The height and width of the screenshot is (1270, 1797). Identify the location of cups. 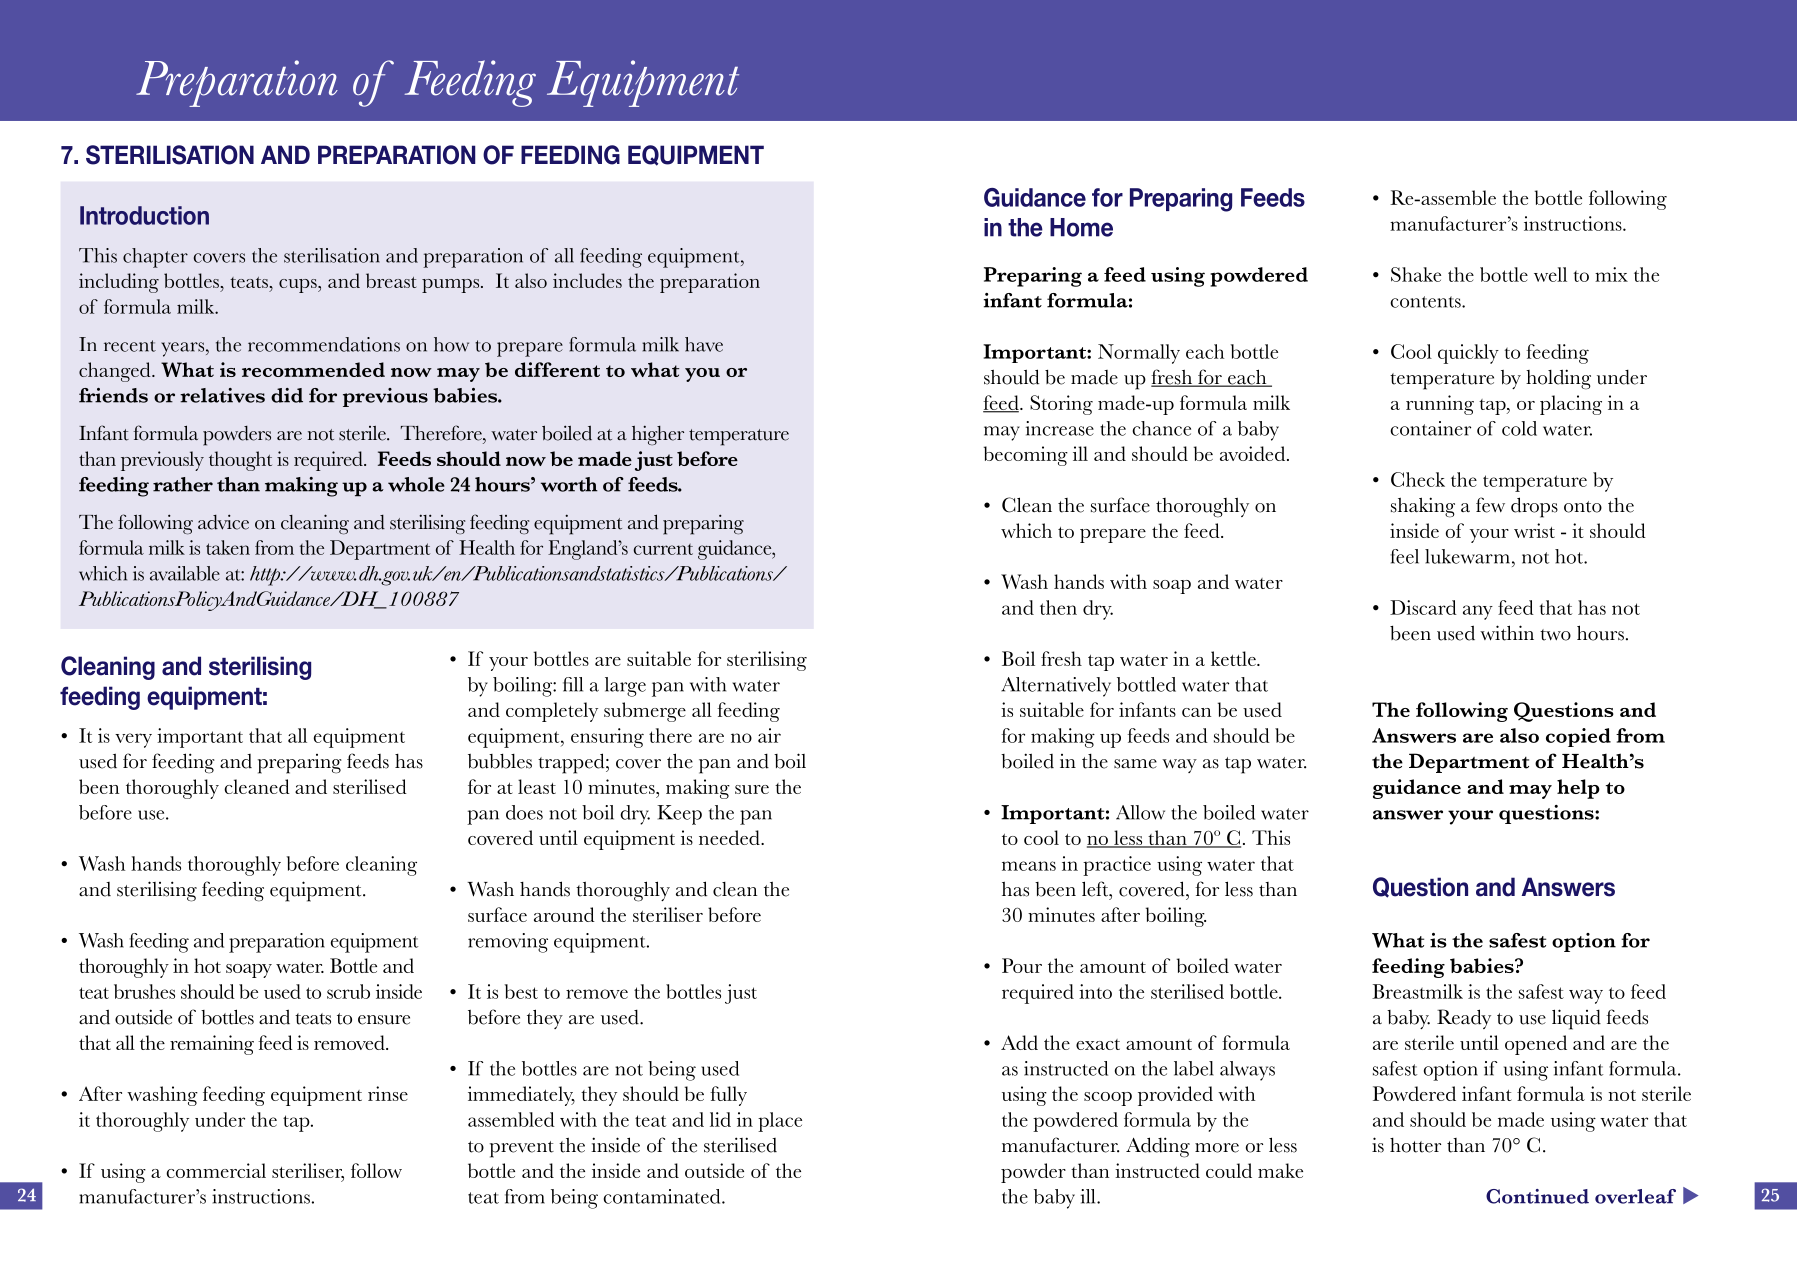
(299, 286).
